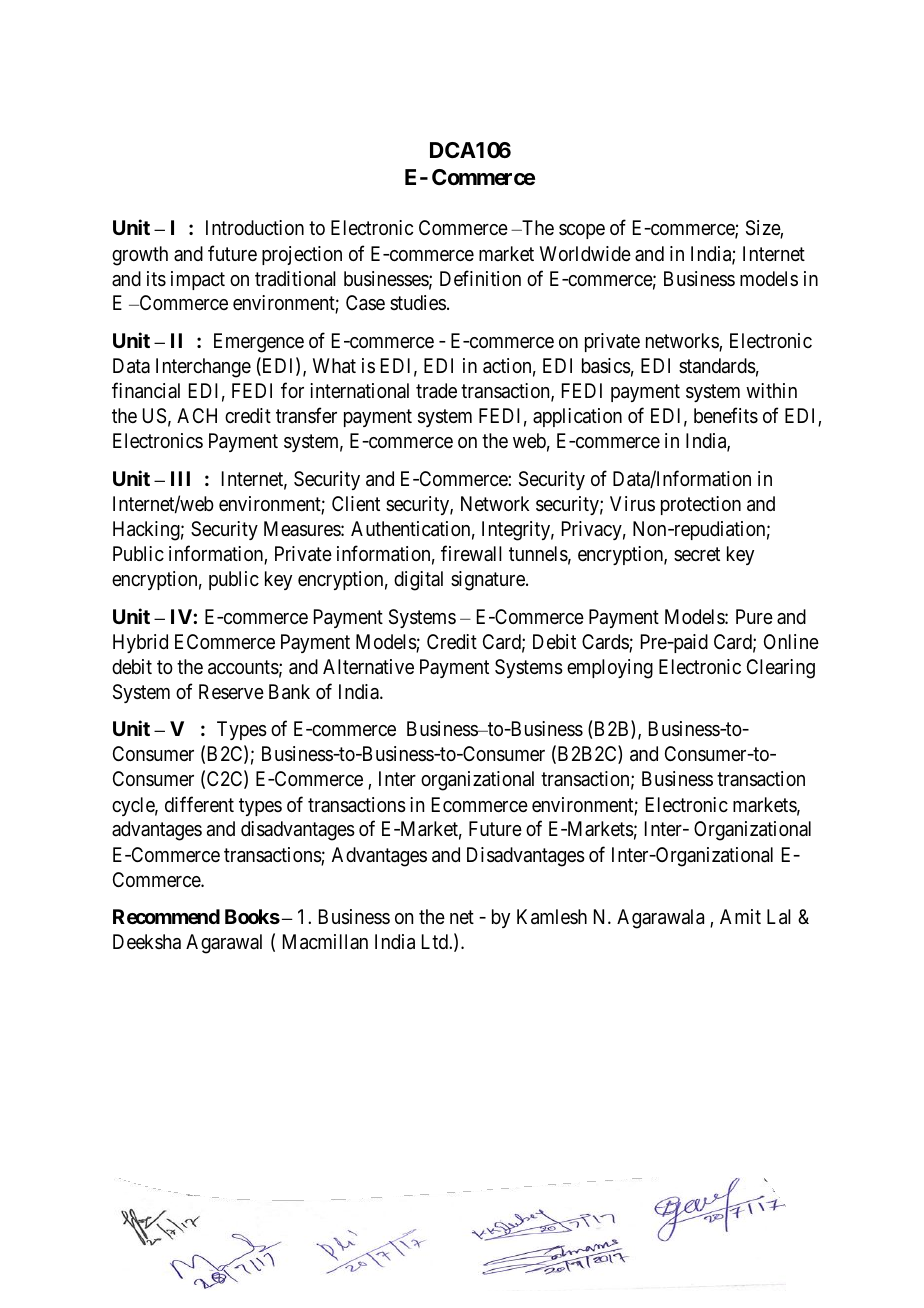 The image size is (924, 1308). Describe the element at coordinates (255, 227) in the image. I see `Introduction` at that location.
